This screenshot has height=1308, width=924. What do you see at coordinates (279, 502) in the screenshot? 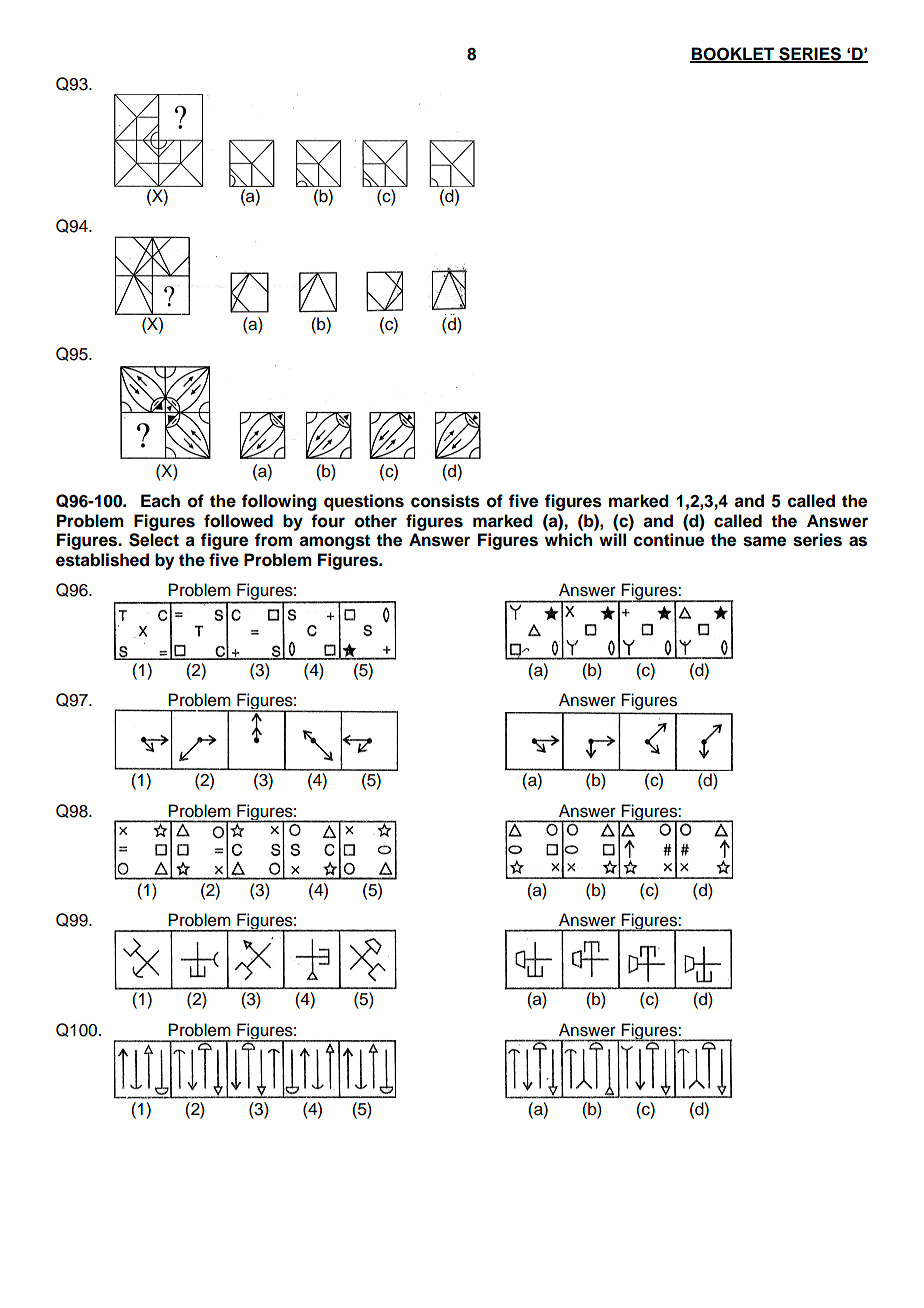
I see `following` at bounding box center [279, 502].
